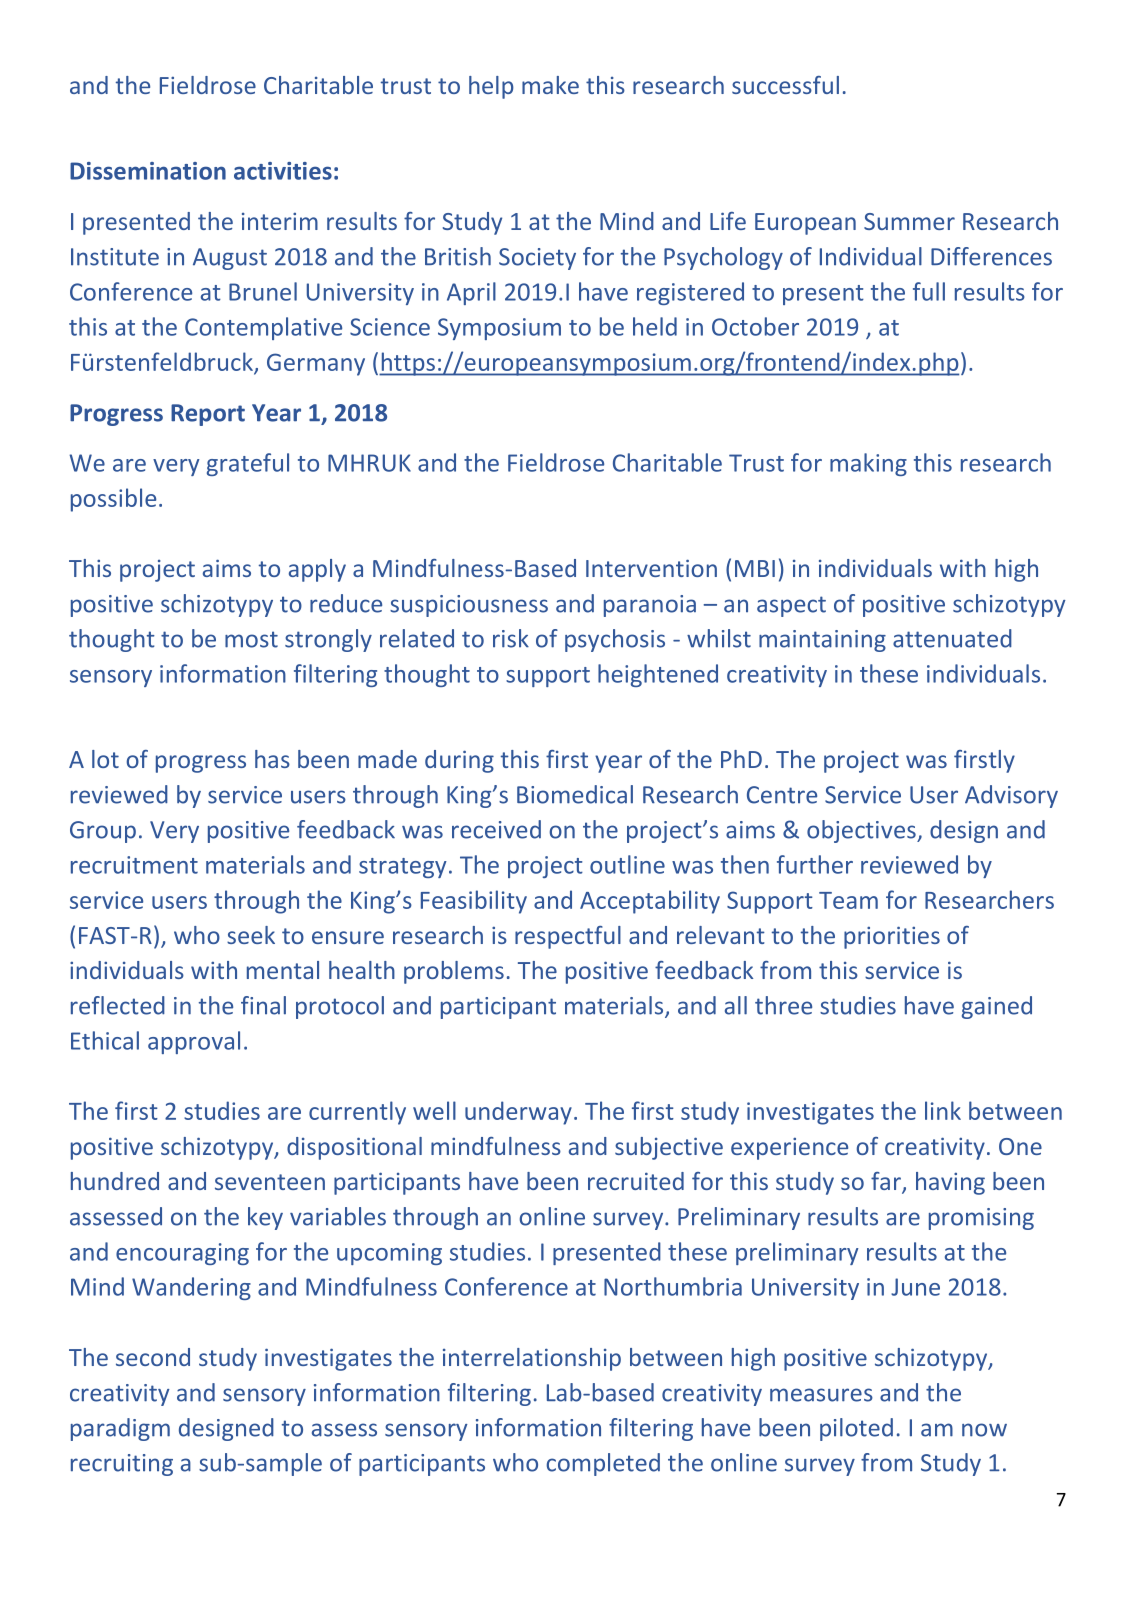 Image resolution: width=1135 pixels, height=1605 pixels. Describe the element at coordinates (518, 1113) in the page. I see `underway` at that location.
